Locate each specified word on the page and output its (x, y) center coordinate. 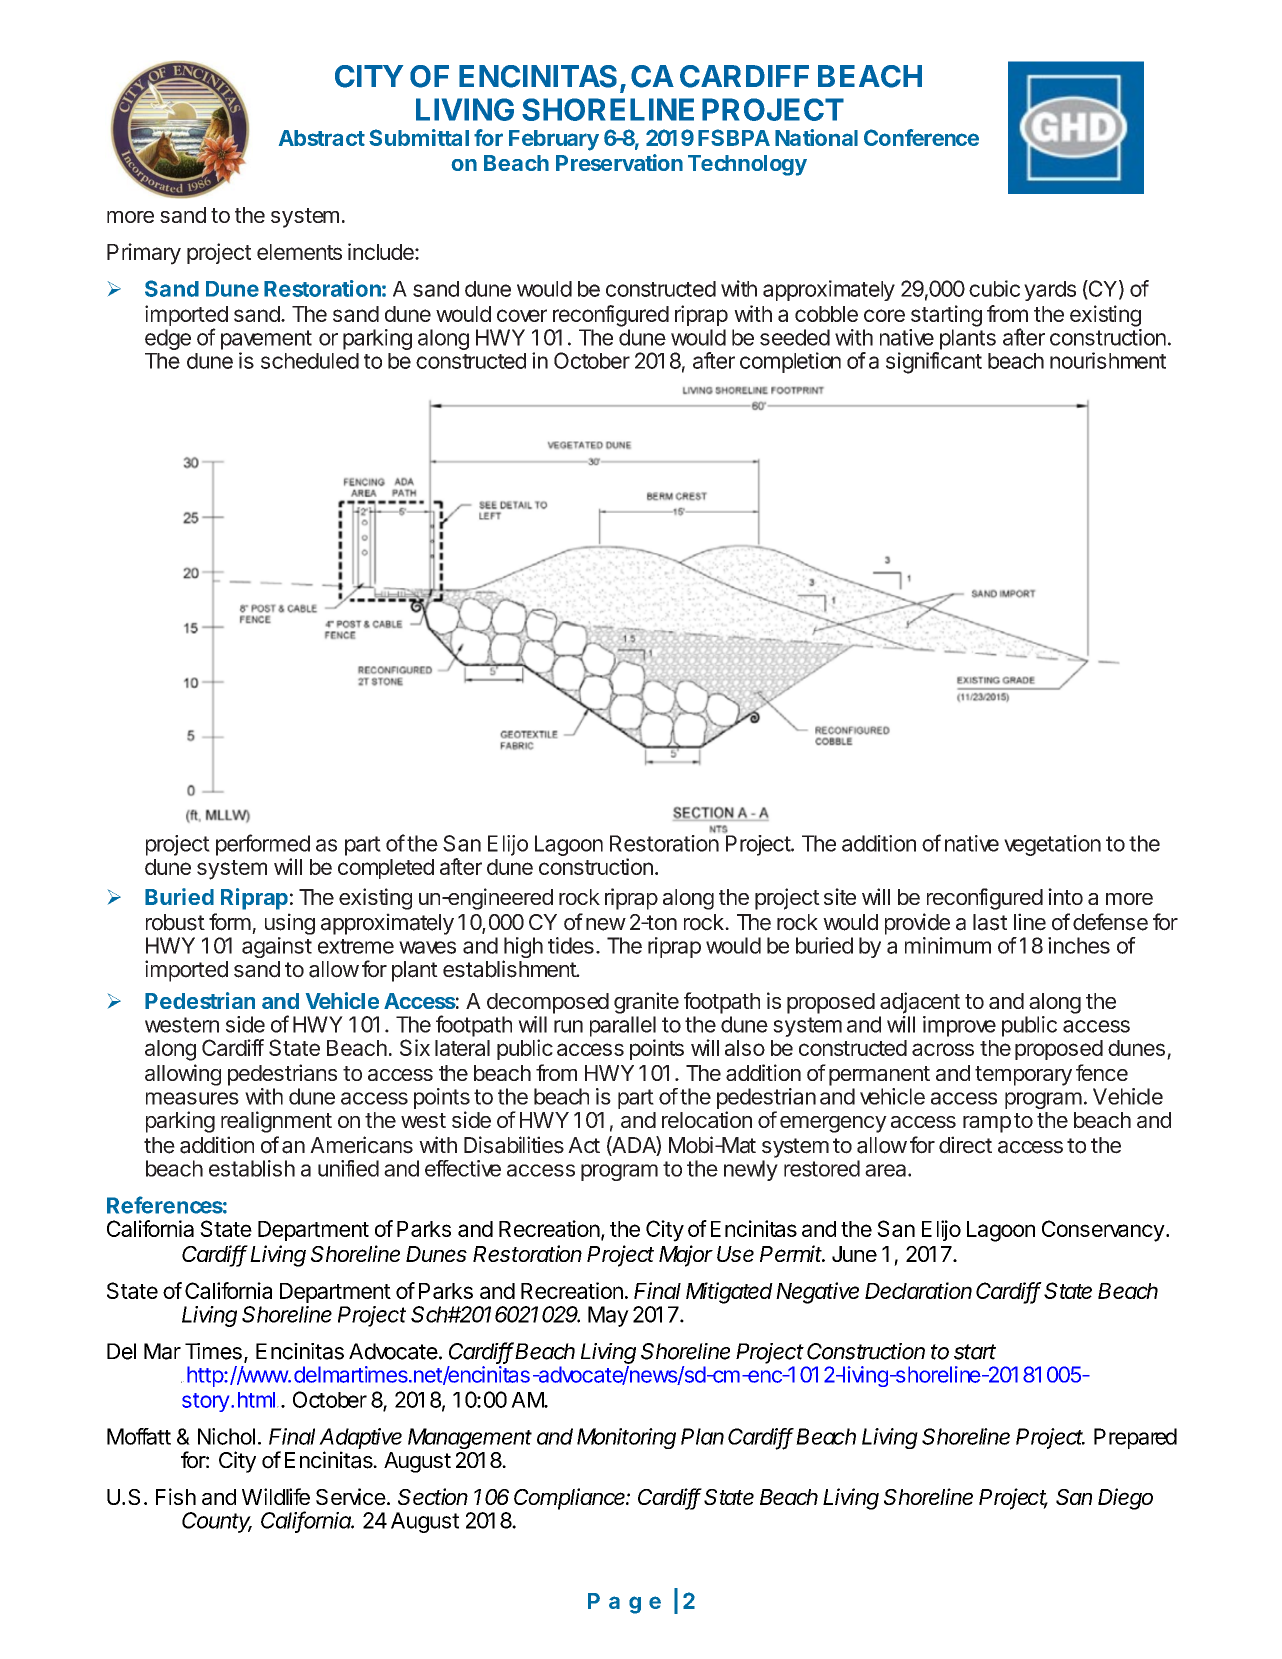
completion (790, 362)
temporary (1023, 1076)
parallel (623, 1026)
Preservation (619, 162)
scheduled (310, 361)
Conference (921, 137)
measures (192, 1098)
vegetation (1052, 845)
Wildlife (276, 1496)
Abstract (322, 138)
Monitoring (626, 1438)
